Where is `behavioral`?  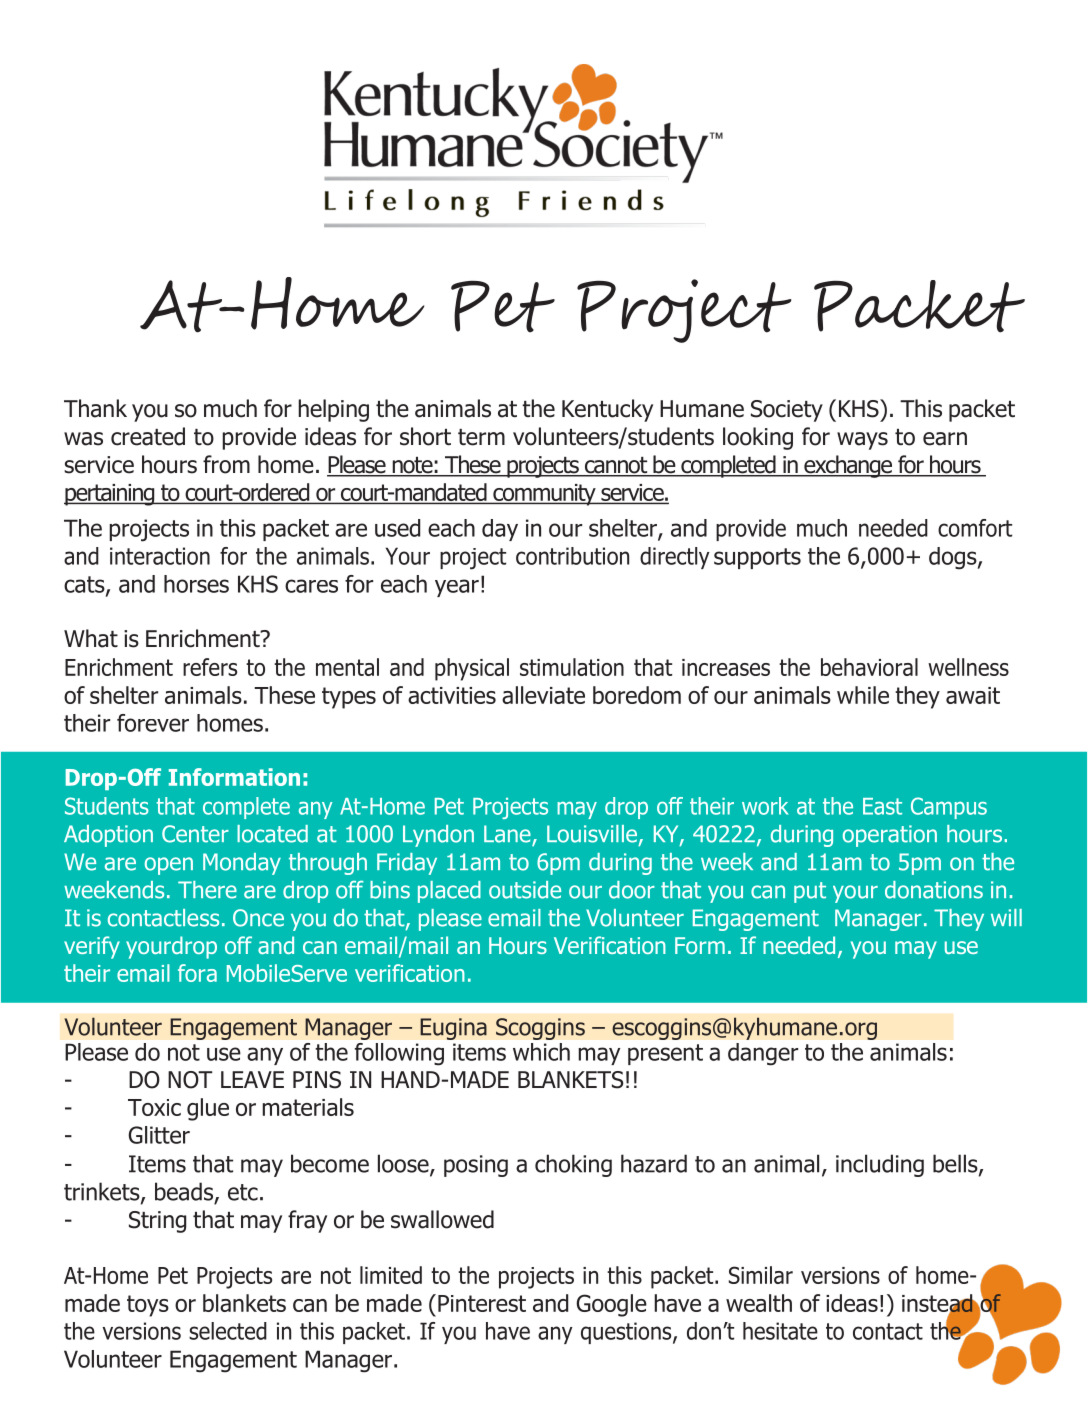
behavioral is located at coordinates (869, 667).
